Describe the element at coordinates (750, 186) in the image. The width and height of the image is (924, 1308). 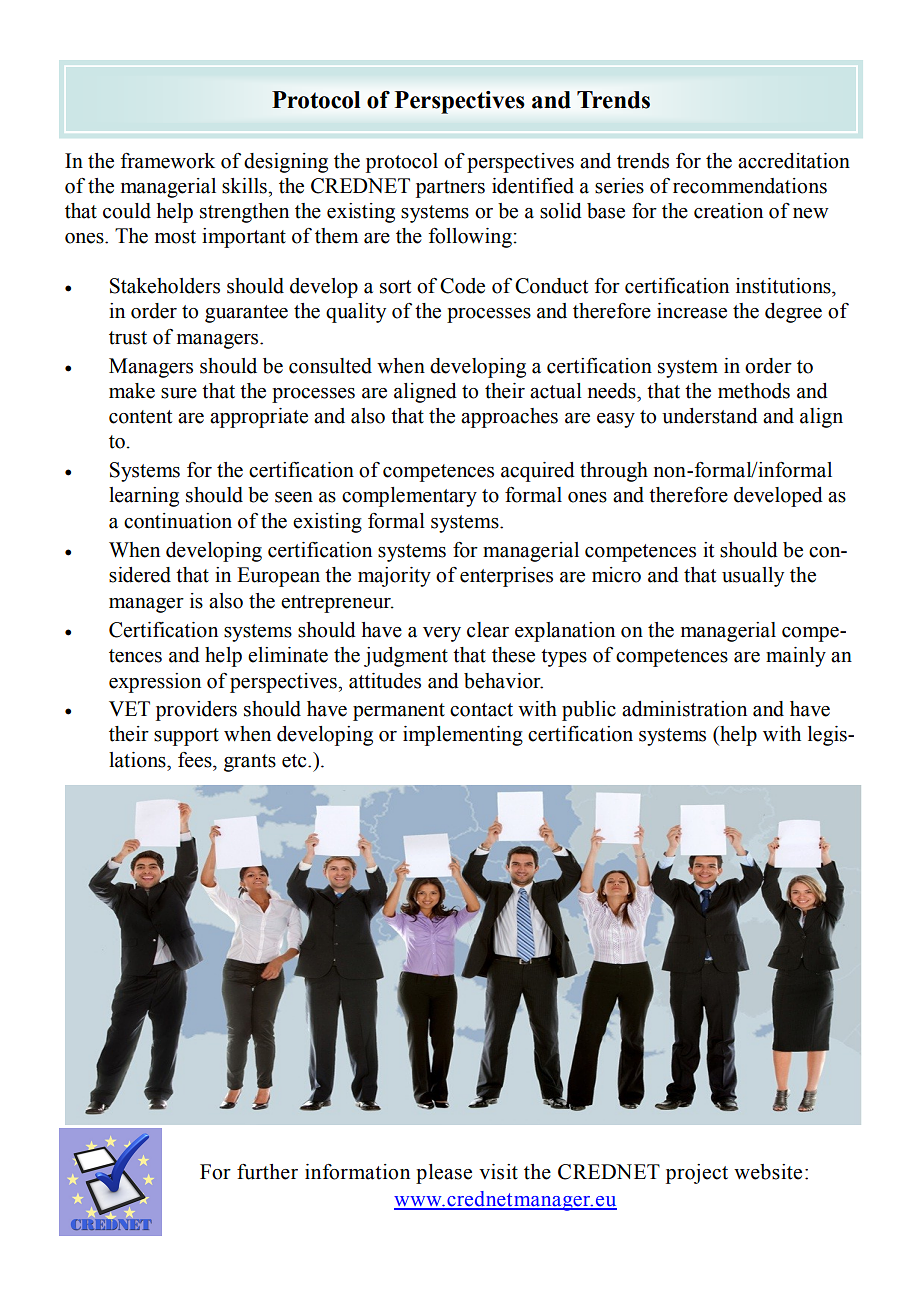
I see `recommendations` at that location.
